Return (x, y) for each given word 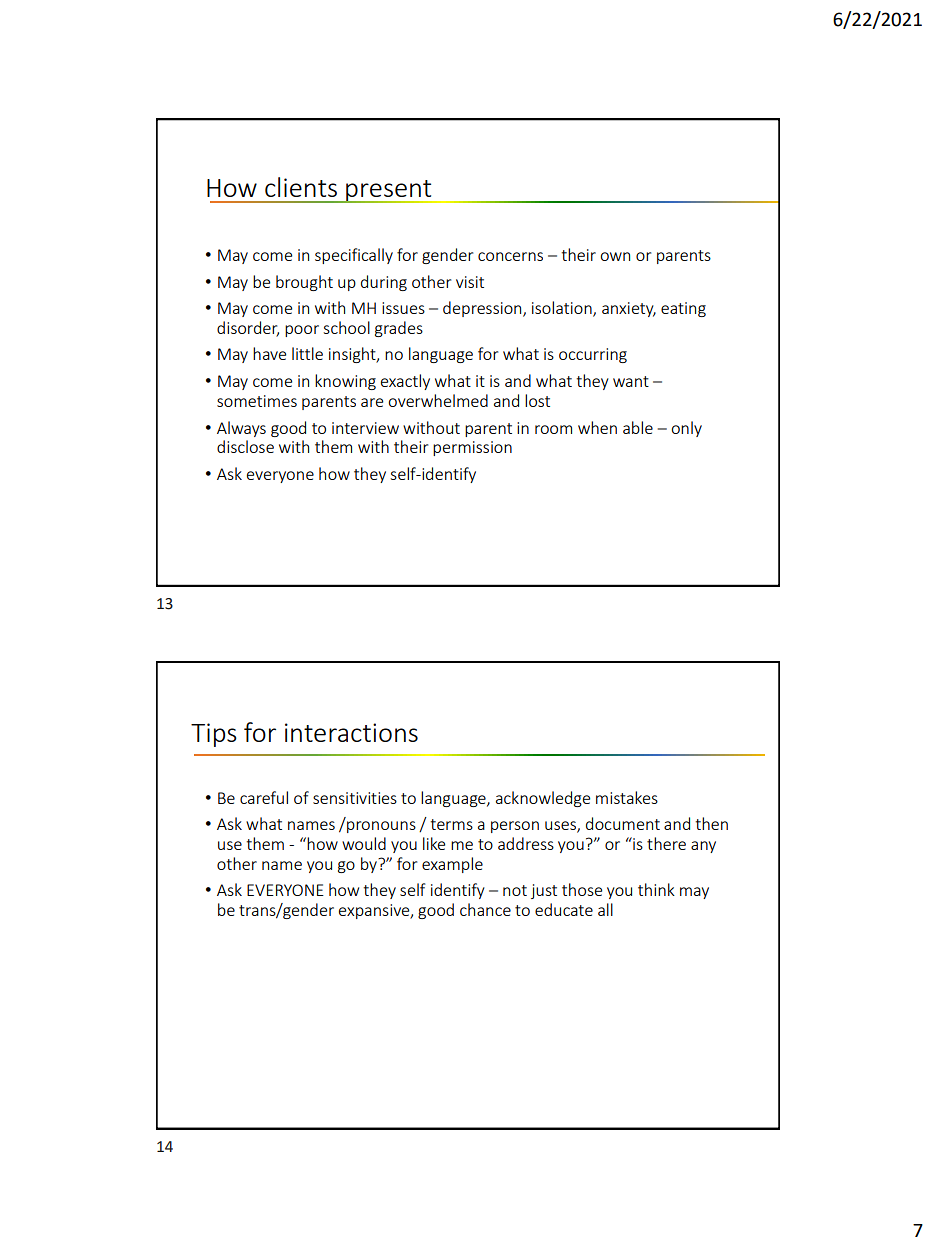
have (269, 353)
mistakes (627, 797)
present (389, 191)
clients (301, 187)
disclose (245, 446)
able (638, 427)
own (615, 256)
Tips (214, 735)
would (364, 843)
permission (472, 448)
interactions (351, 732)
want (631, 381)
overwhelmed (438, 400)
